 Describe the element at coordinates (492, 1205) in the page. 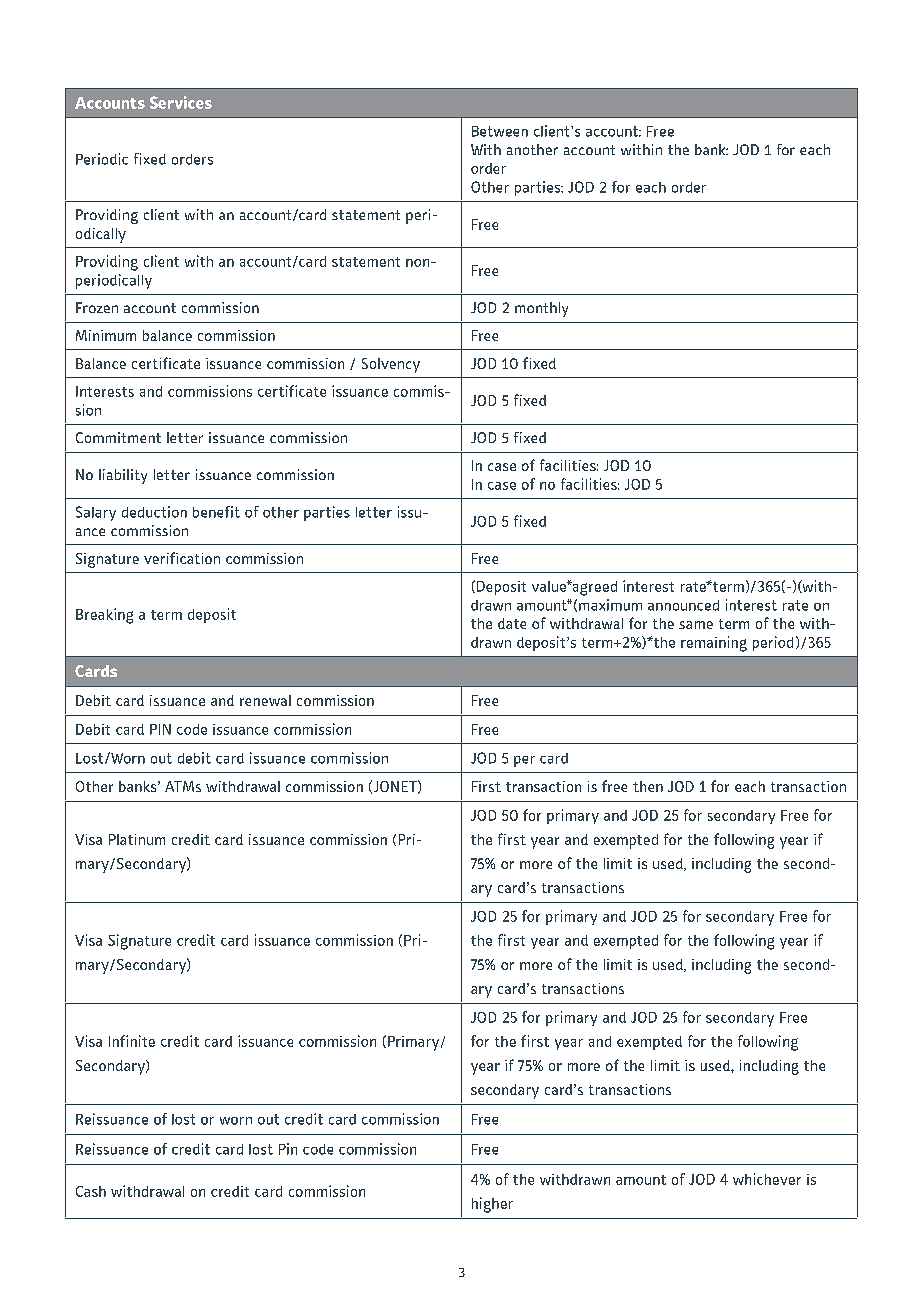

I see `higher` at that location.
